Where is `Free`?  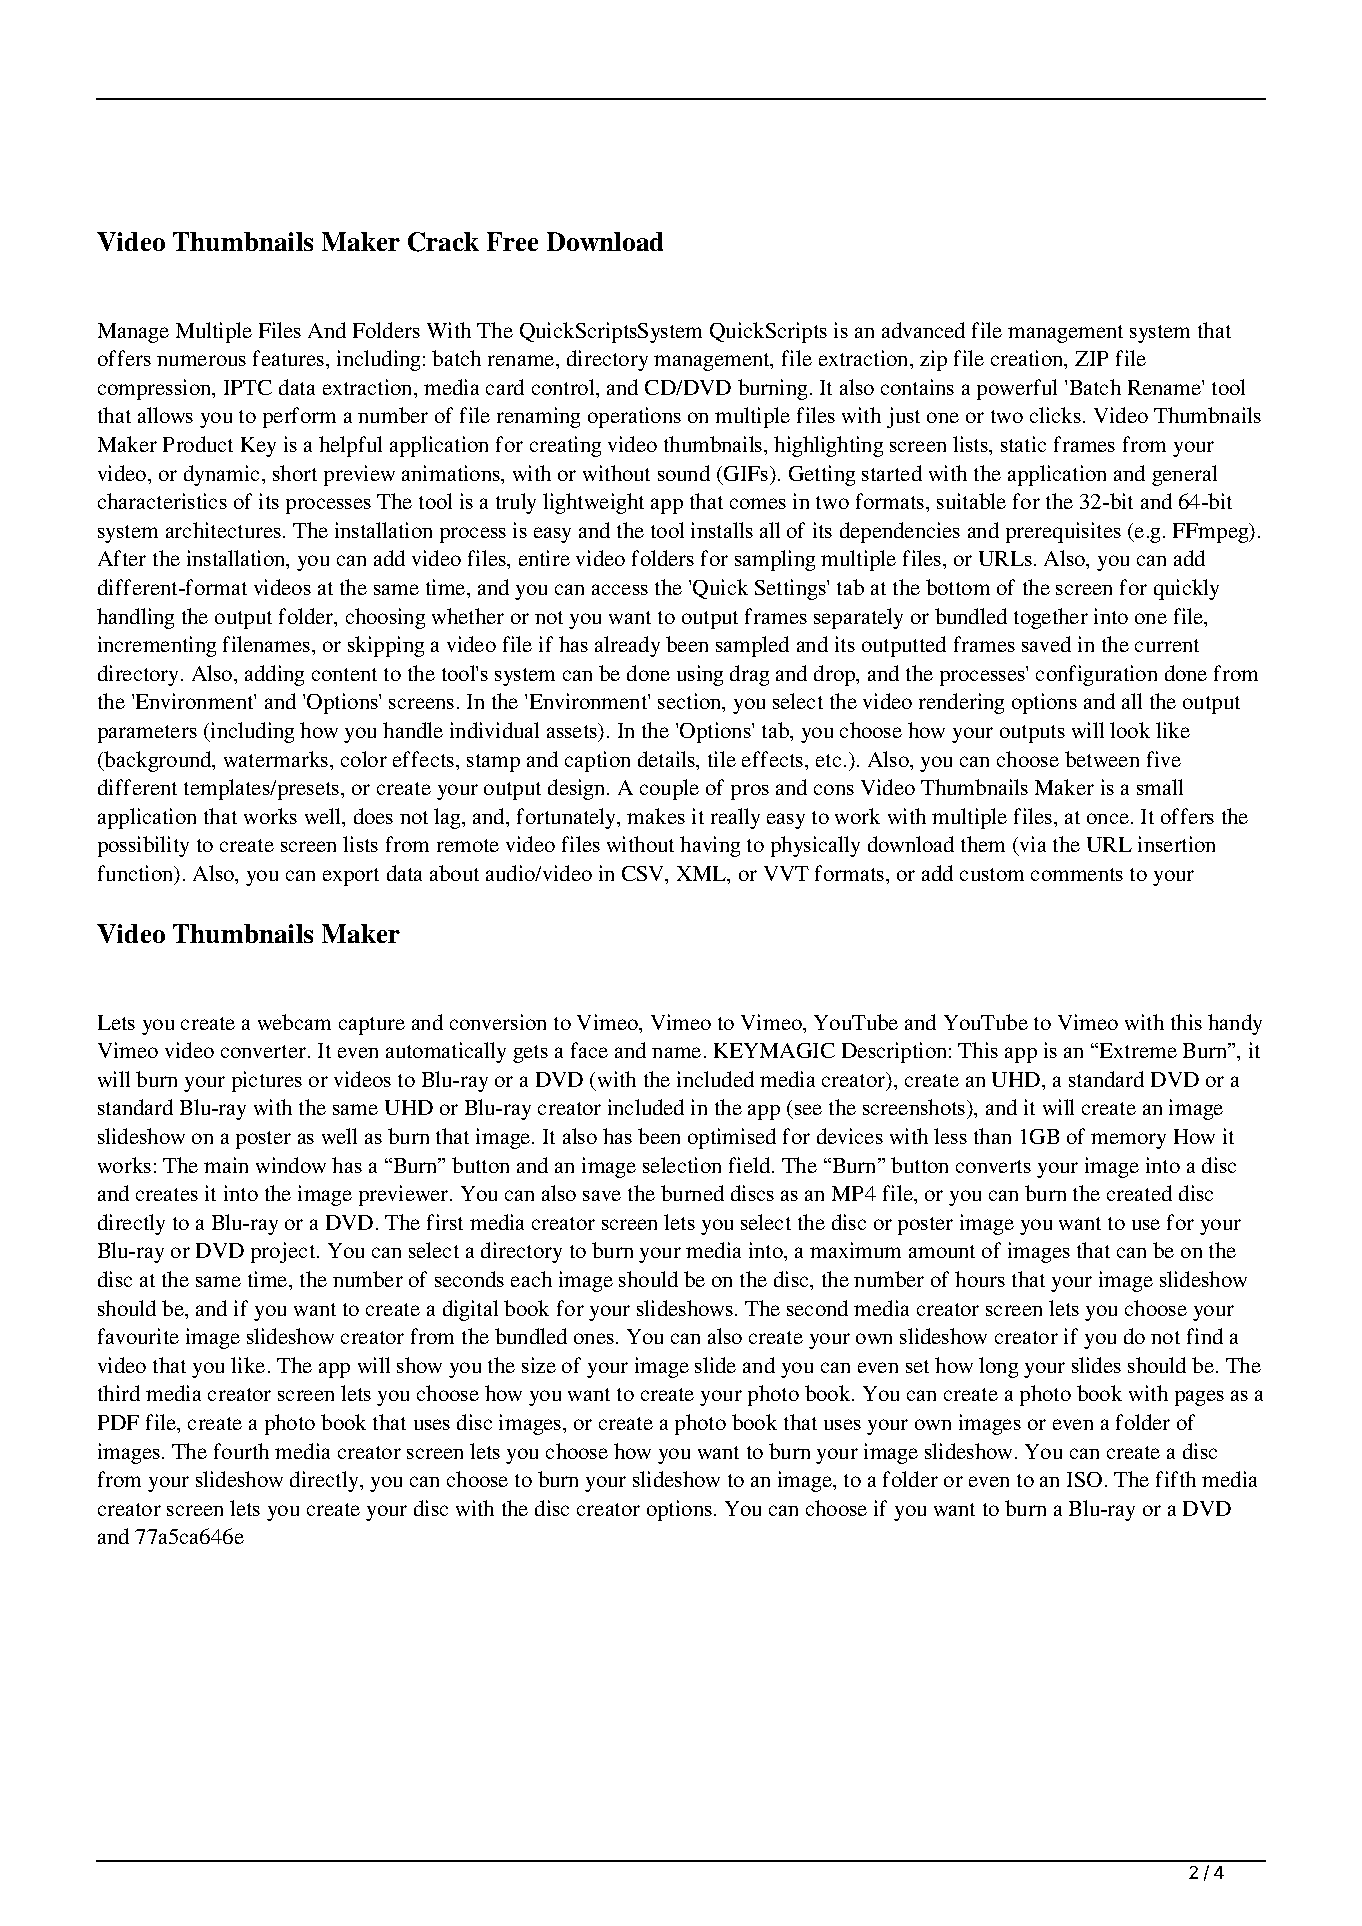
Free is located at coordinates (512, 241).
